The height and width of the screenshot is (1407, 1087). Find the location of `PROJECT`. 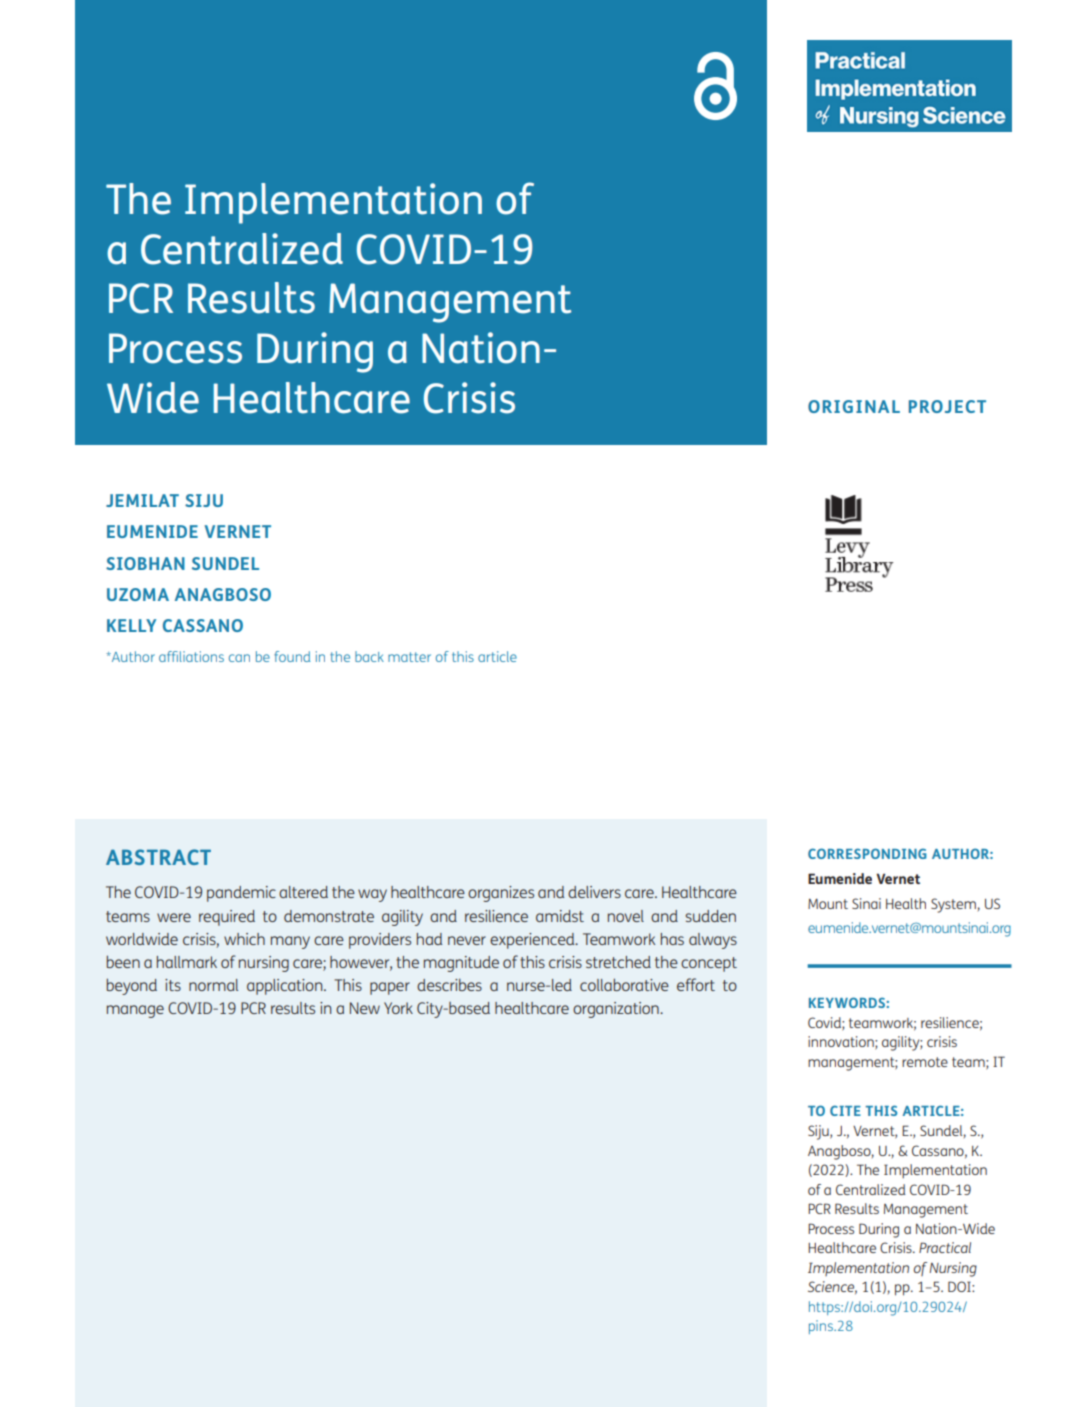

PROJECT is located at coordinates (947, 406).
